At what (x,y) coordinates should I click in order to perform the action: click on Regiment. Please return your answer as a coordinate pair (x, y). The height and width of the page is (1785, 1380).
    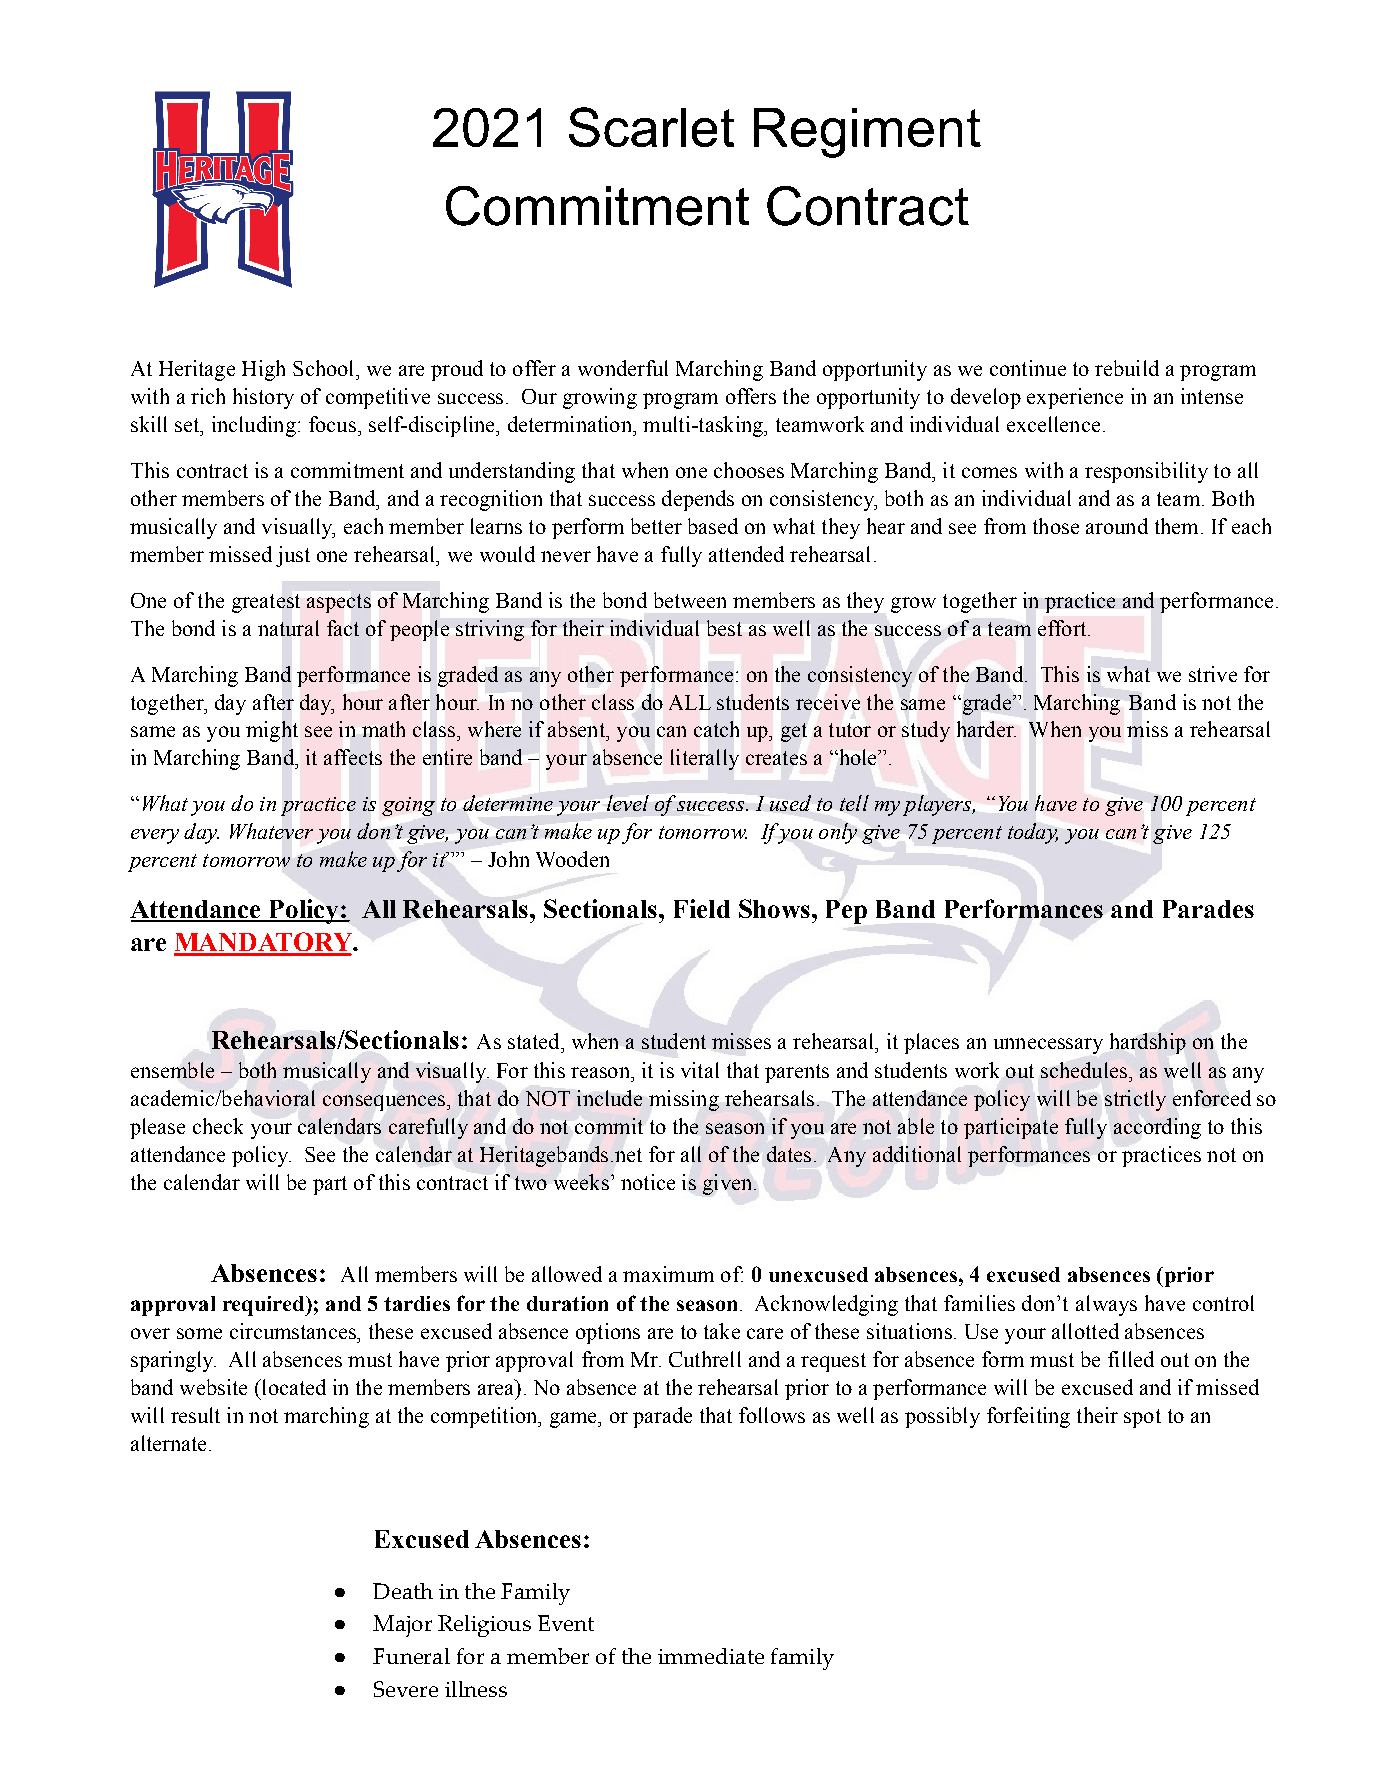
    Looking at the image, I should click on (867, 133).
